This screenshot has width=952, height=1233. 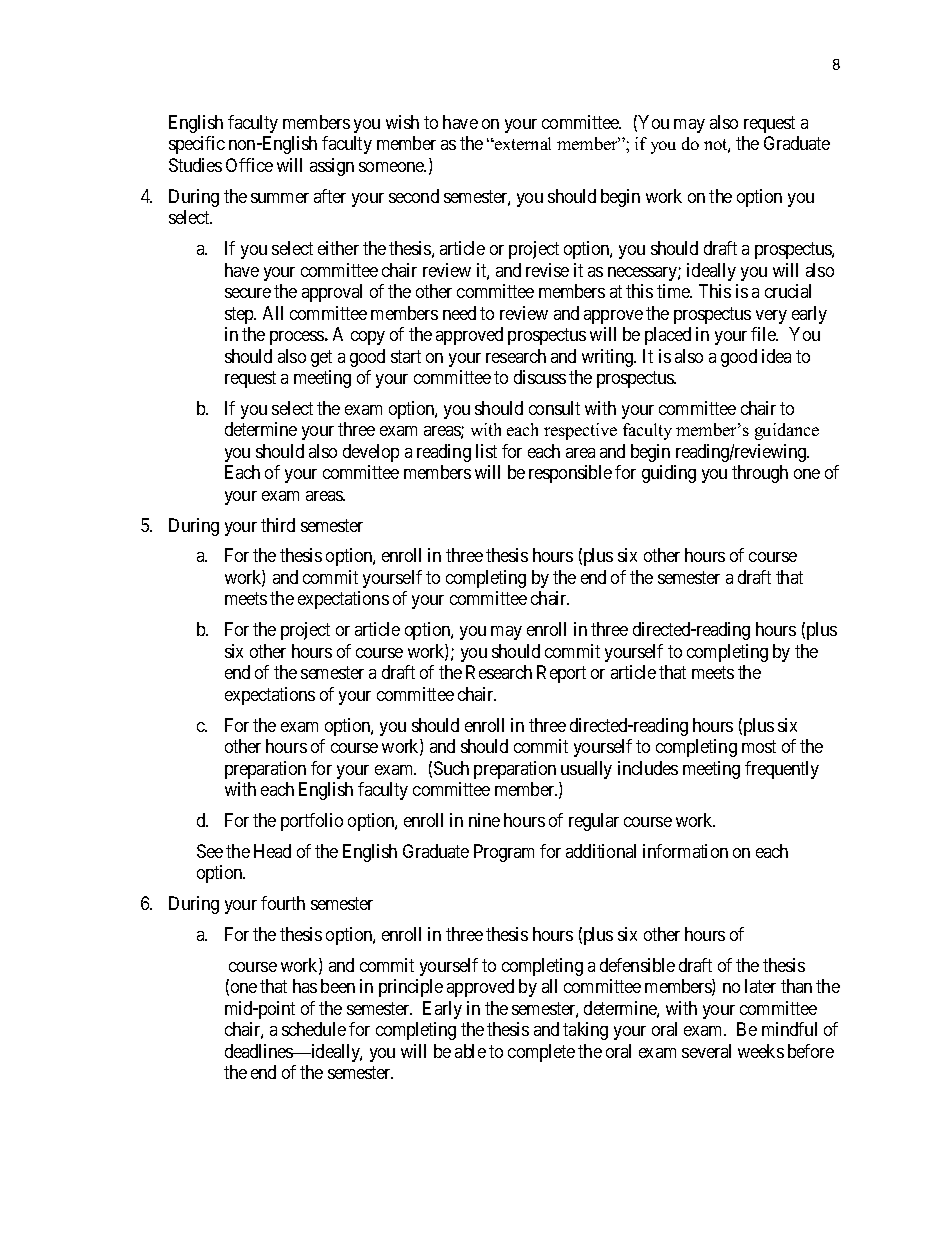 I want to click on Office, so click(x=249, y=165).
